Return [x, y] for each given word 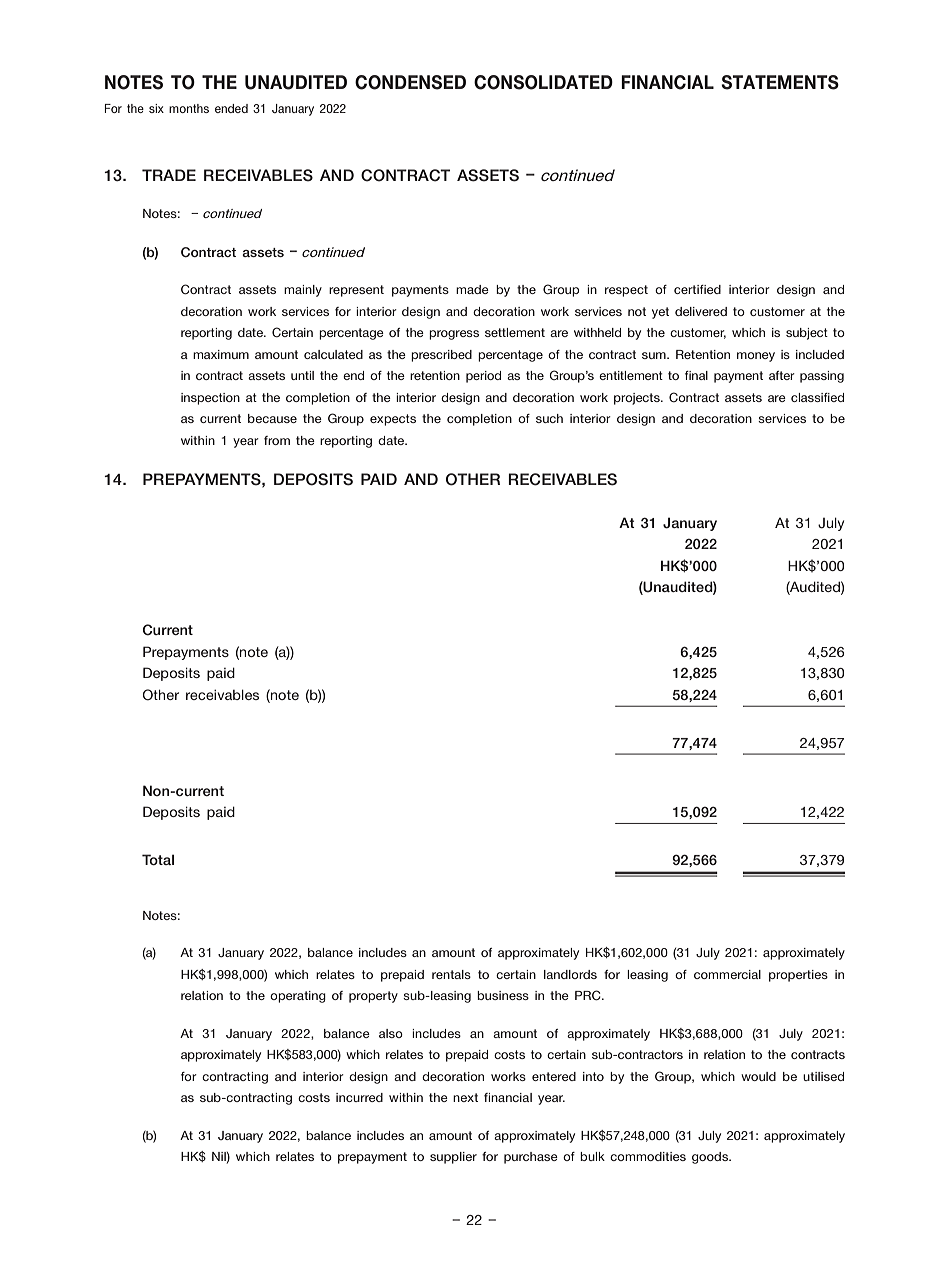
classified [817, 397]
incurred [359, 1097]
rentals [451, 974]
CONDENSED [410, 82]
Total [158, 859]
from [277, 440]
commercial [727, 974]
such [549, 418]
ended [231, 108]
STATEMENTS [780, 82]
